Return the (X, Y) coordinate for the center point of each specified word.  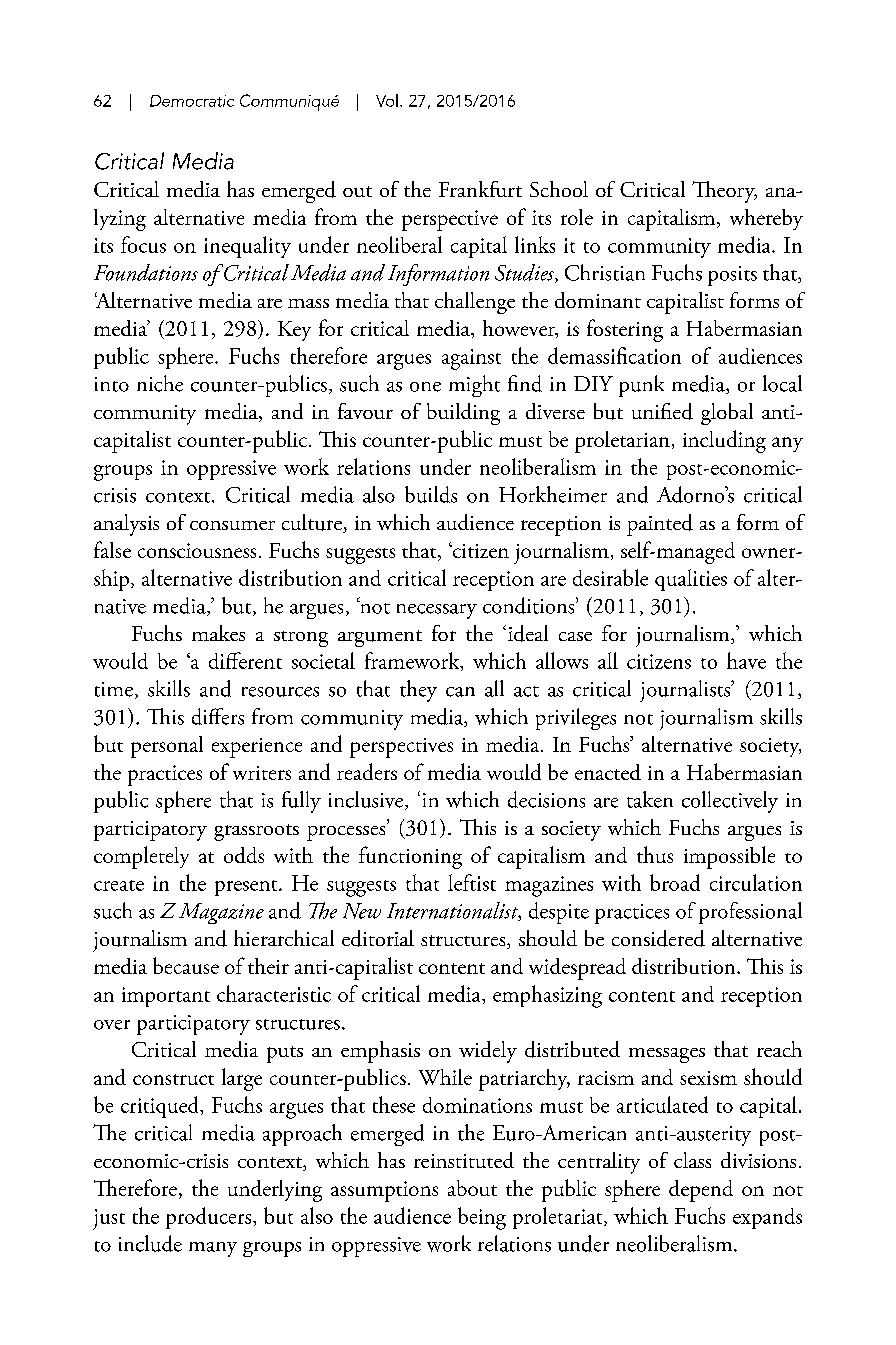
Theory (724, 192)
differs (218, 716)
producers (210, 1218)
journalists (686, 691)
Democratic (192, 101)
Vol (387, 100)
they (418, 691)
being (482, 1218)
